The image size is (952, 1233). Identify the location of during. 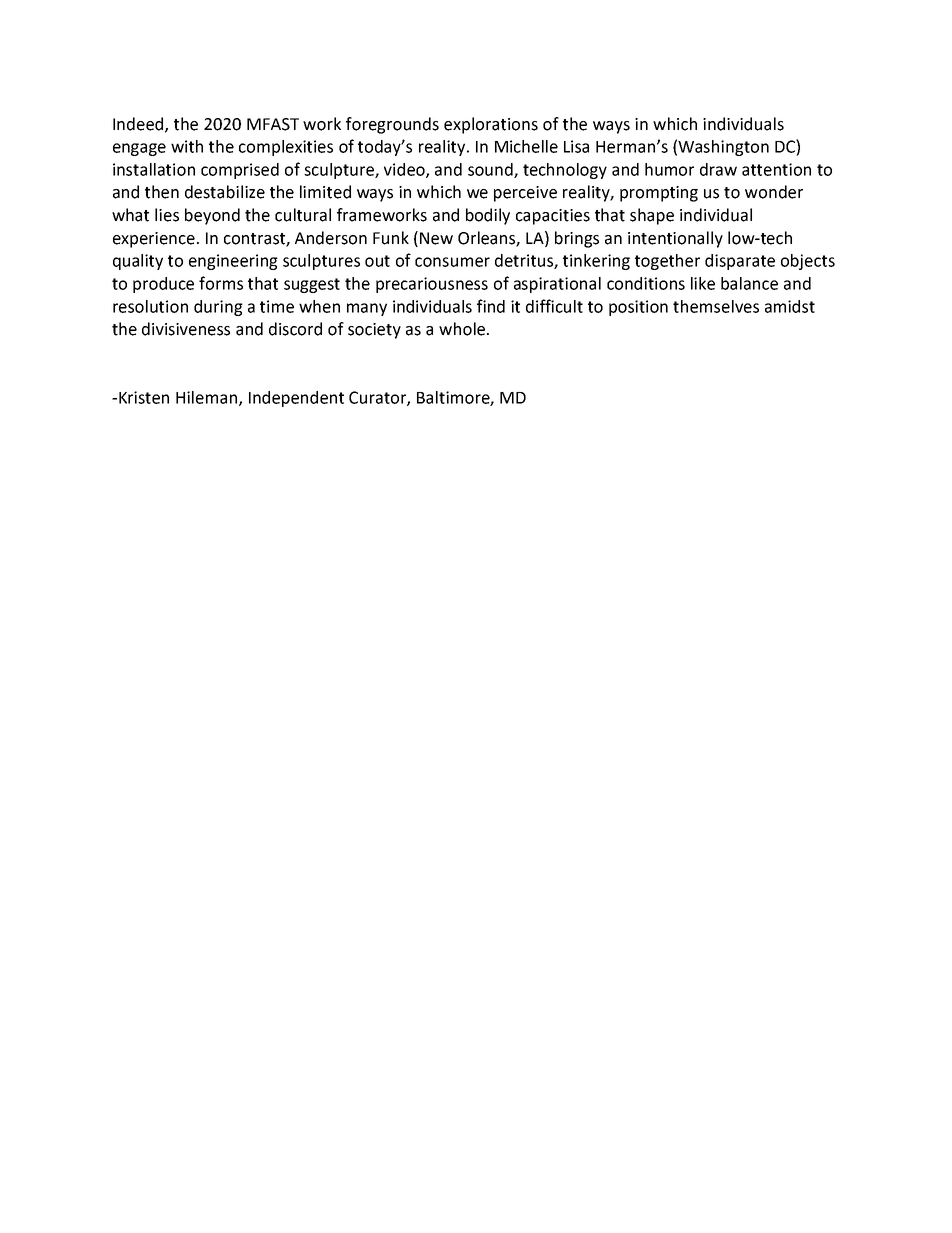
(218, 308).
